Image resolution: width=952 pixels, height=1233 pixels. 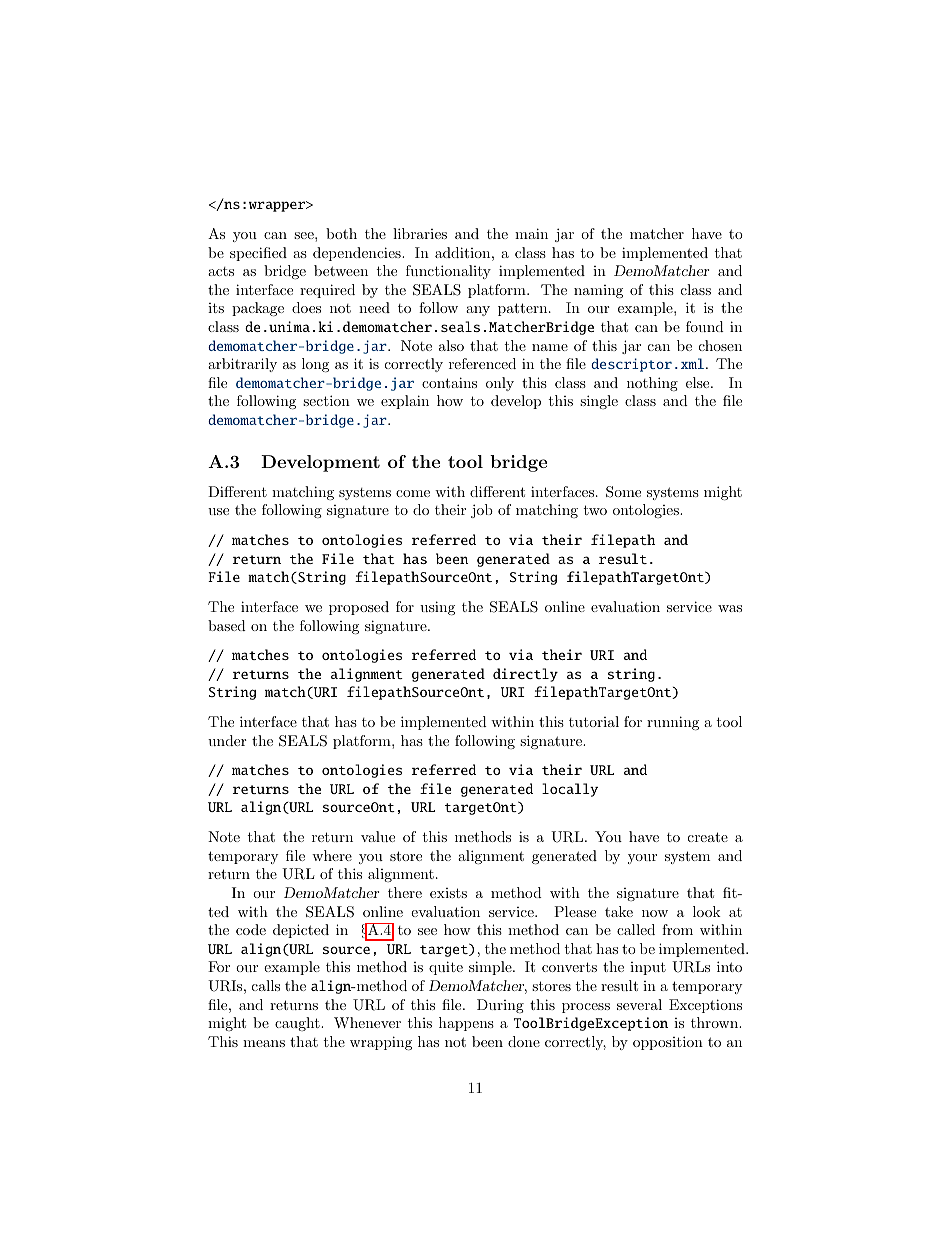 What do you see at coordinates (448, 272) in the screenshot?
I see `functionality` at bounding box center [448, 272].
